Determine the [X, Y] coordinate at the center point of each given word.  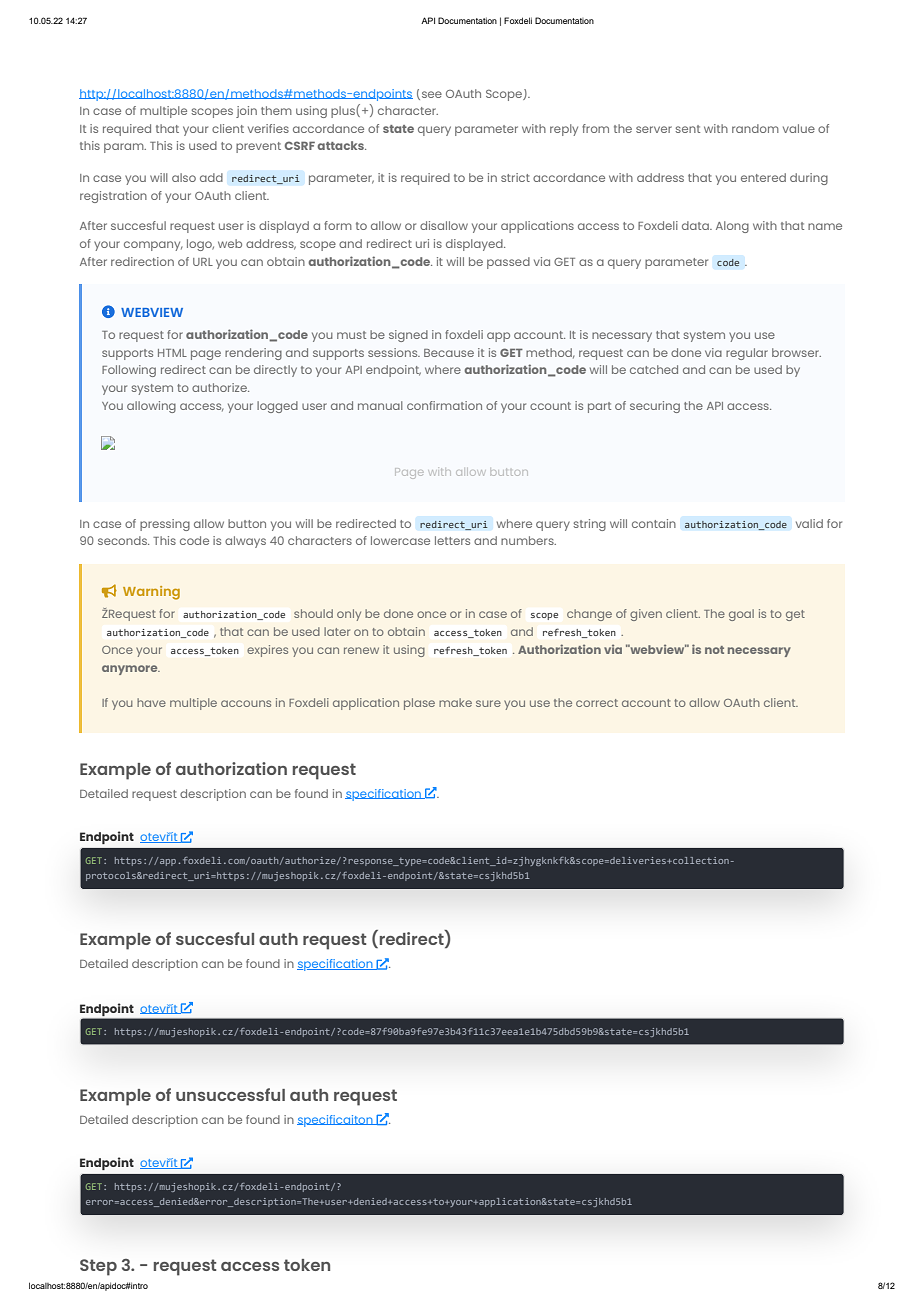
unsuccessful [230, 1094]
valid [809, 523]
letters [452, 540]
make [455, 702]
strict [515, 177]
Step [98, 1267]
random [755, 128]
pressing [165, 525]
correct [597, 703]
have [151, 702]
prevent [258, 147]
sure [488, 703]
